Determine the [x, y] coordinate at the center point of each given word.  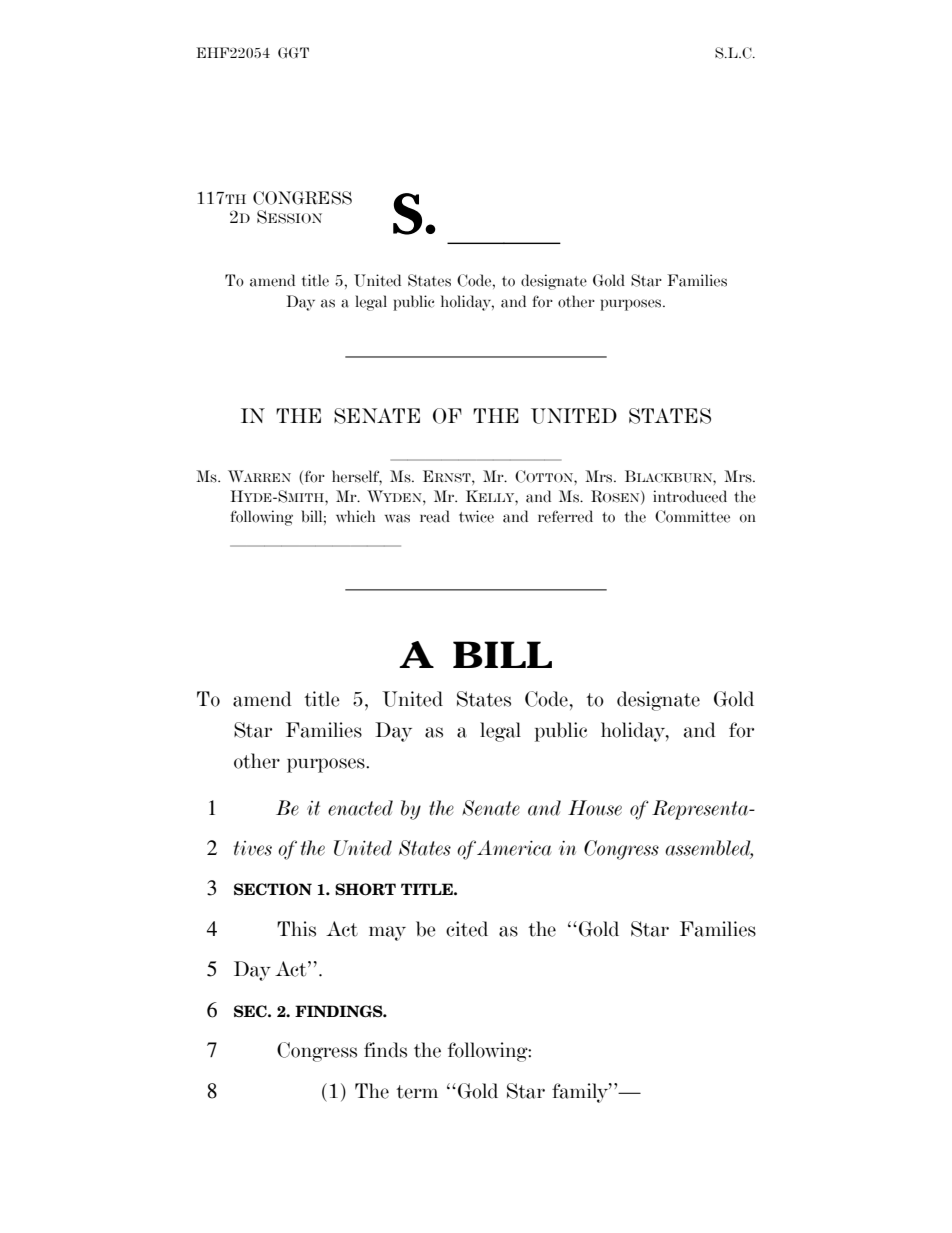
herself [357, 477]
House [595, 808]
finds [385, 1050]
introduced [690, 496]
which [355, 516]
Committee [692, 516]
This [296, 929]
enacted [360, 808]
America [514, 848]
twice [476, 516]
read [435, 516]
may [387, 933]
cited [467, 929]
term [417, 1092]
